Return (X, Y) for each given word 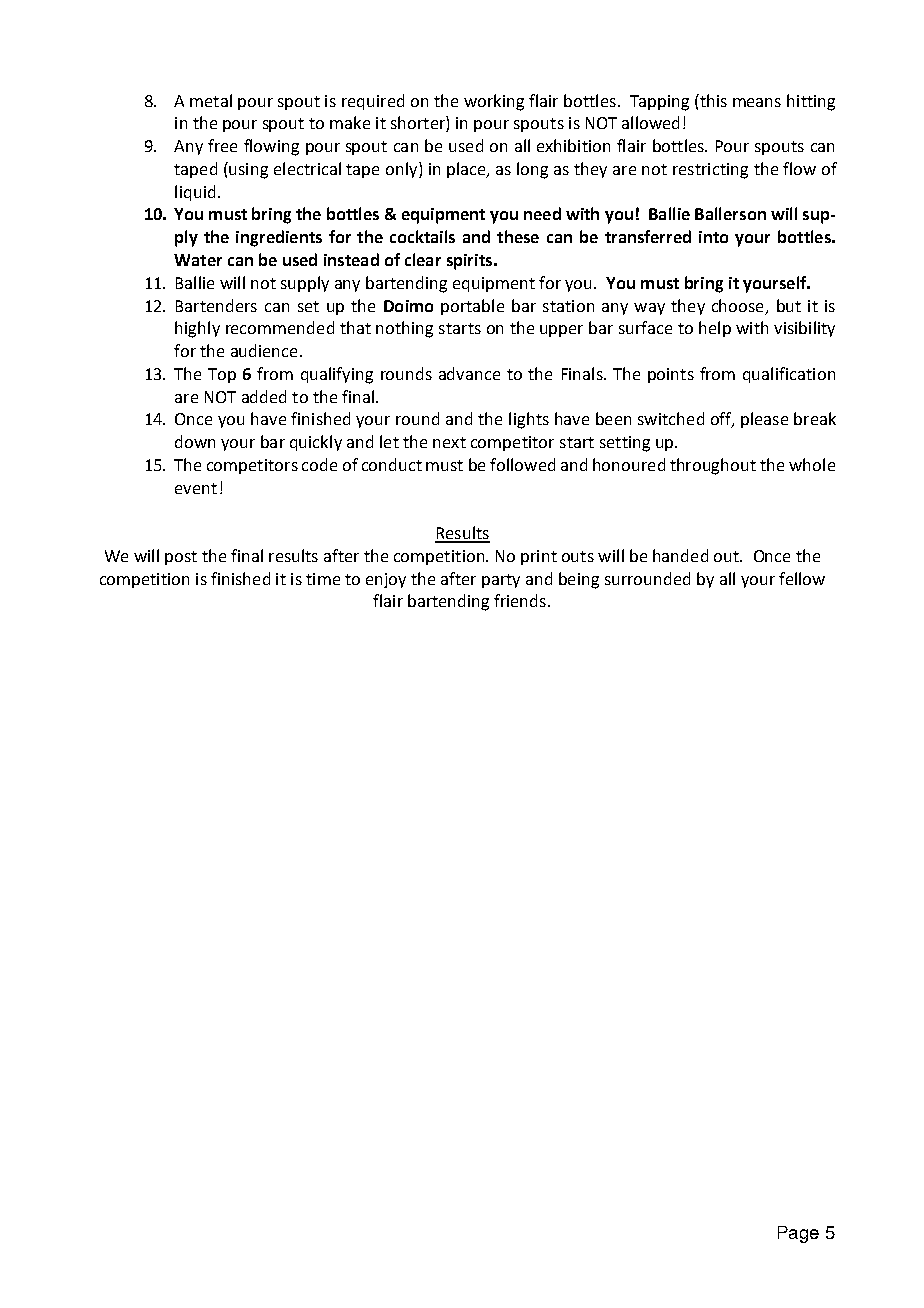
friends (520, 600)
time (323, 579)
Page (798, 1234)
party (501, 581)
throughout (713, 466)
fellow (802, 578)
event (196, 488)
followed (522, 464)
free (222, 145)
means (757, 102)
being (579, 580)
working (494, 102)
